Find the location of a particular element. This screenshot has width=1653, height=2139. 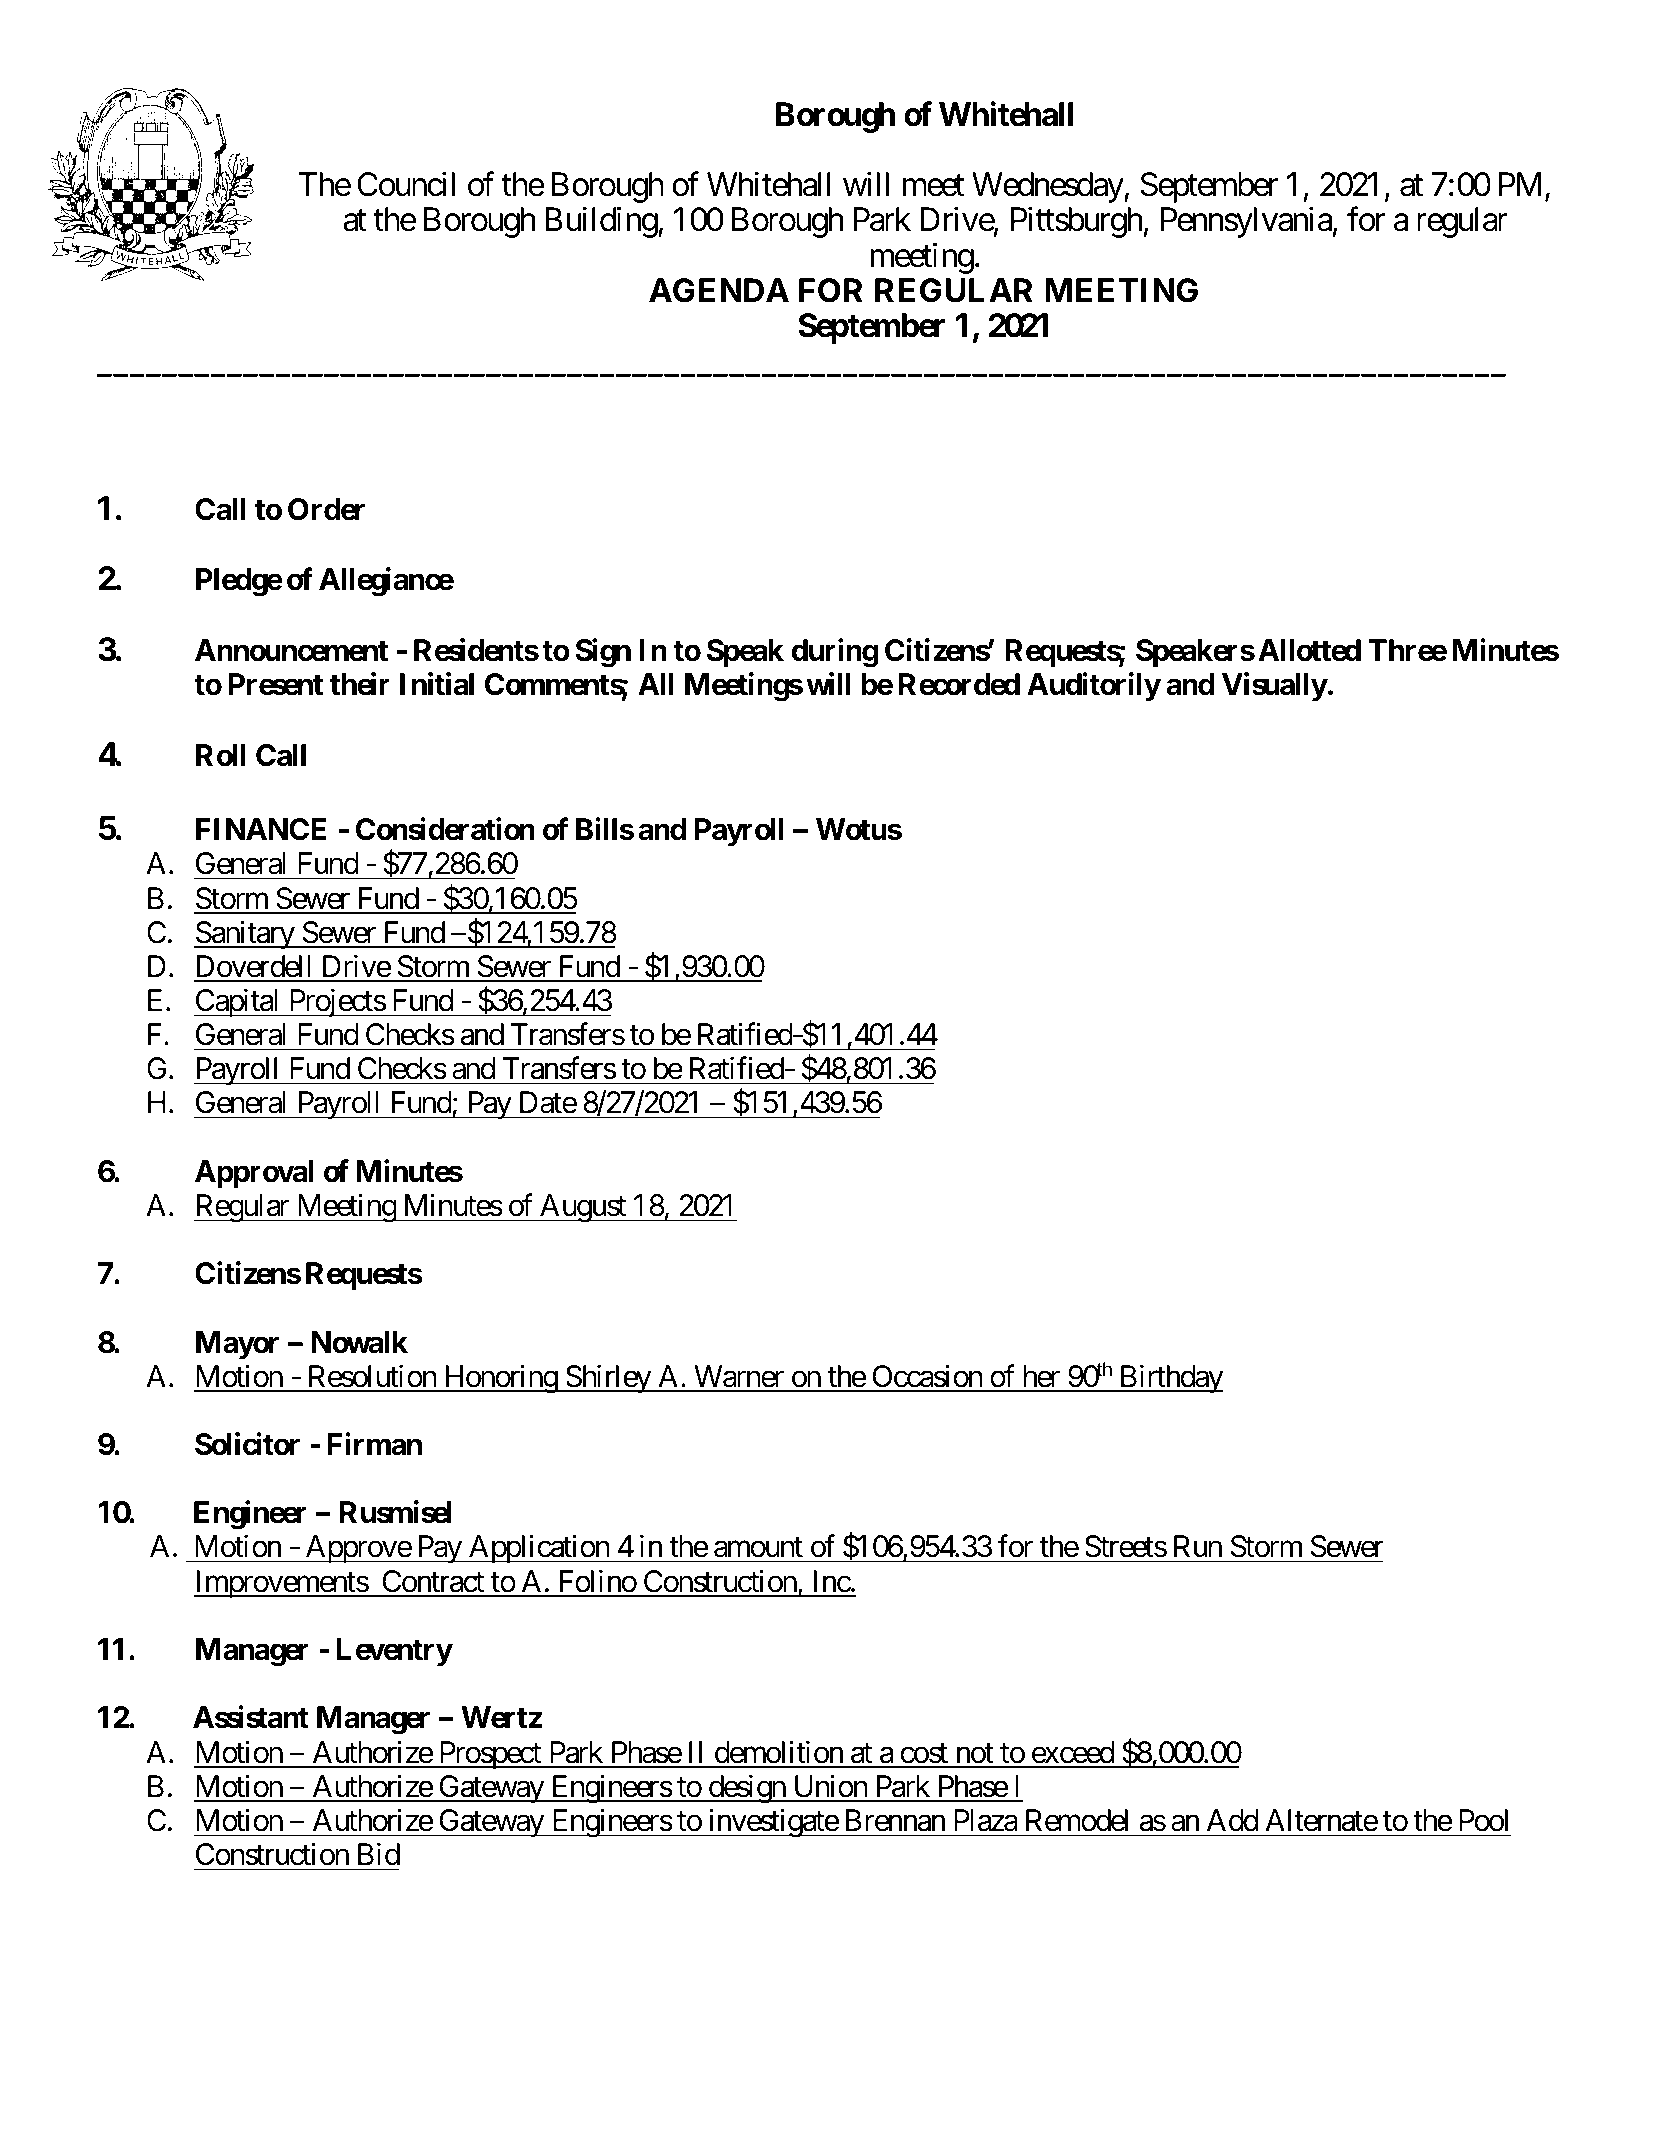

Allotted is located at coordinates (1309, 650).
